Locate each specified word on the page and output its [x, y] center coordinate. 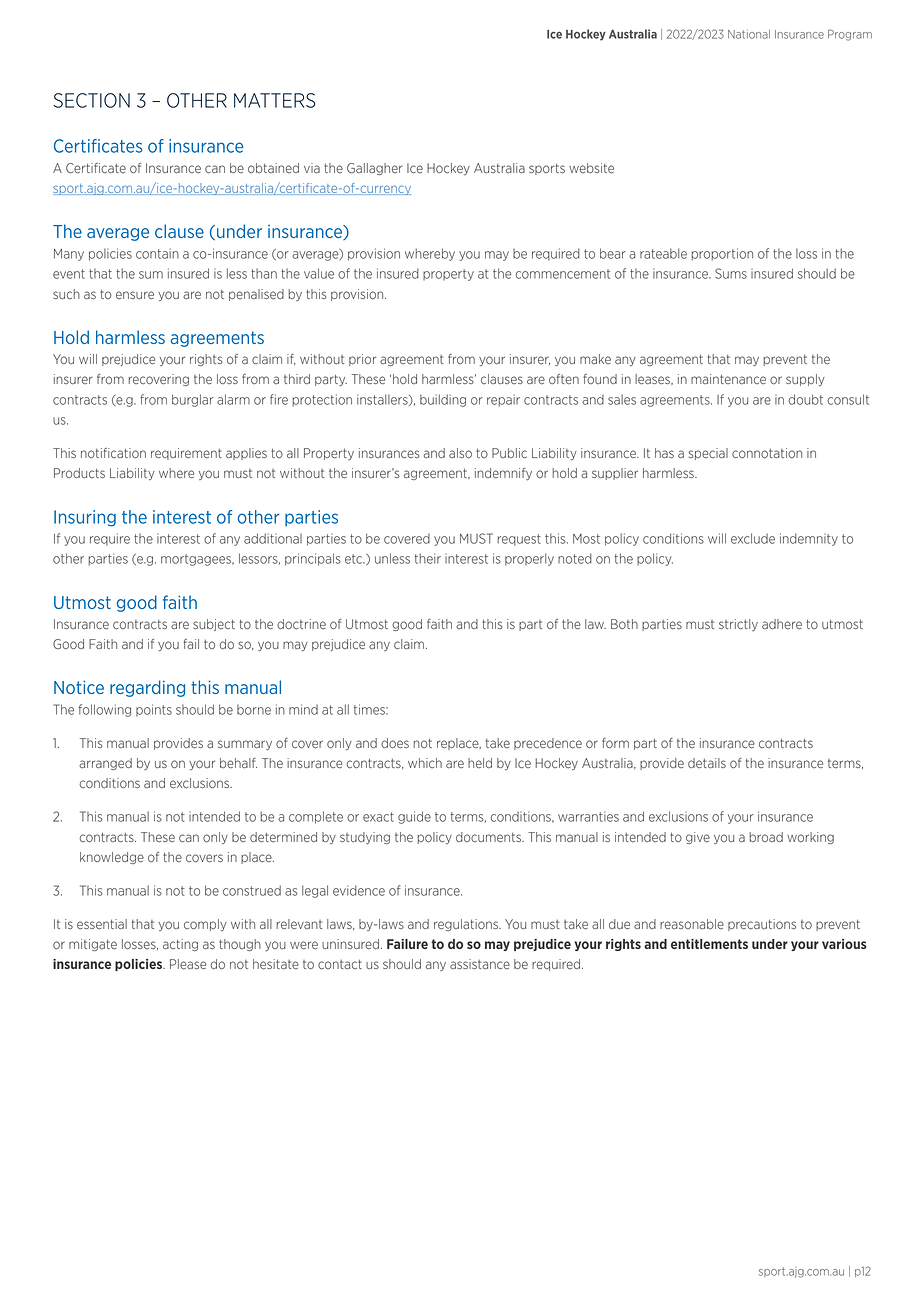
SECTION [92, 100]
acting [180, 945]
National [749, 34]
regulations [467, 925]
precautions [762, 925]
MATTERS [274, 100]
